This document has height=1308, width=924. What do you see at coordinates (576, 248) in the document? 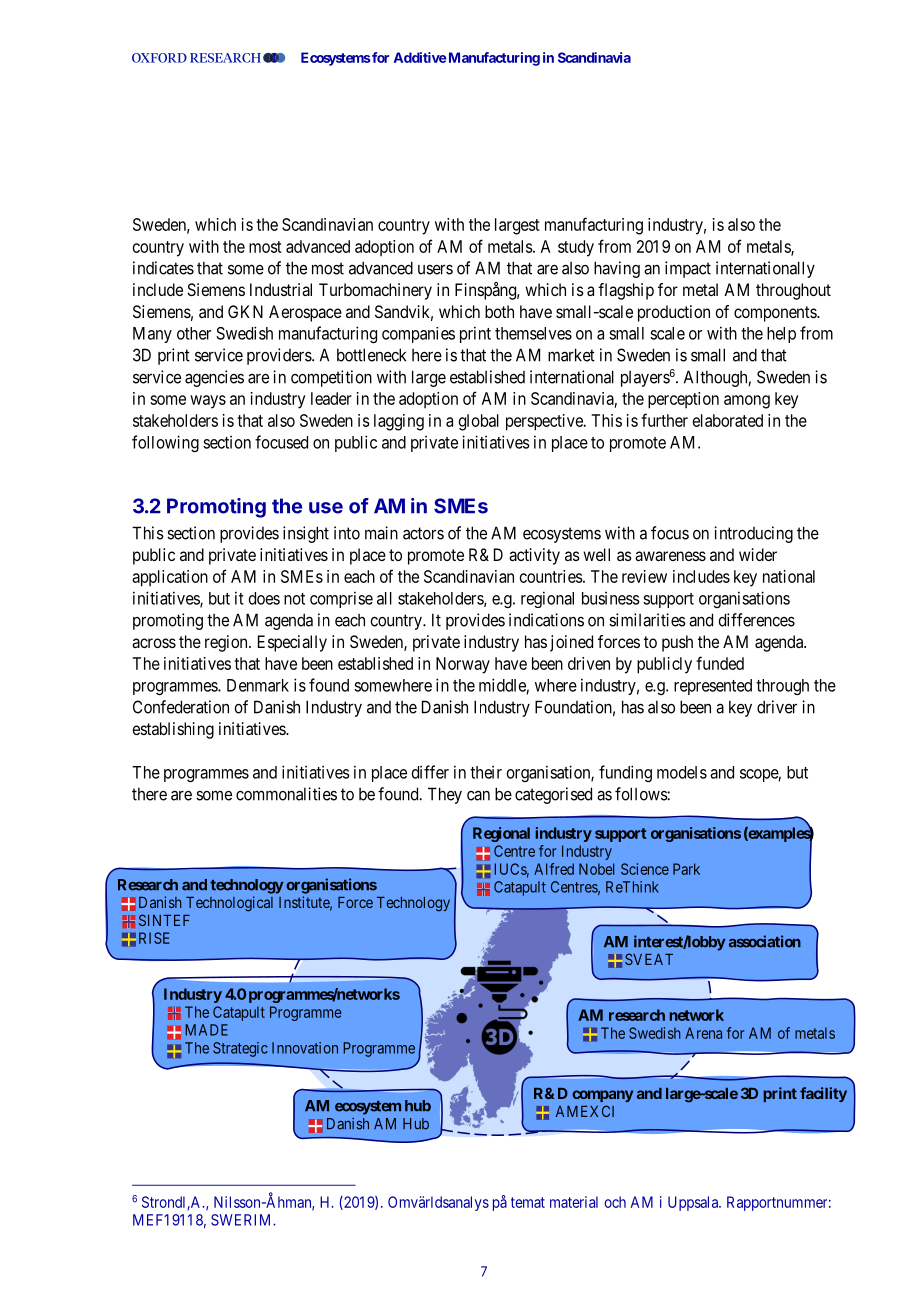
I see `study` at bounding box center [576, 248].
